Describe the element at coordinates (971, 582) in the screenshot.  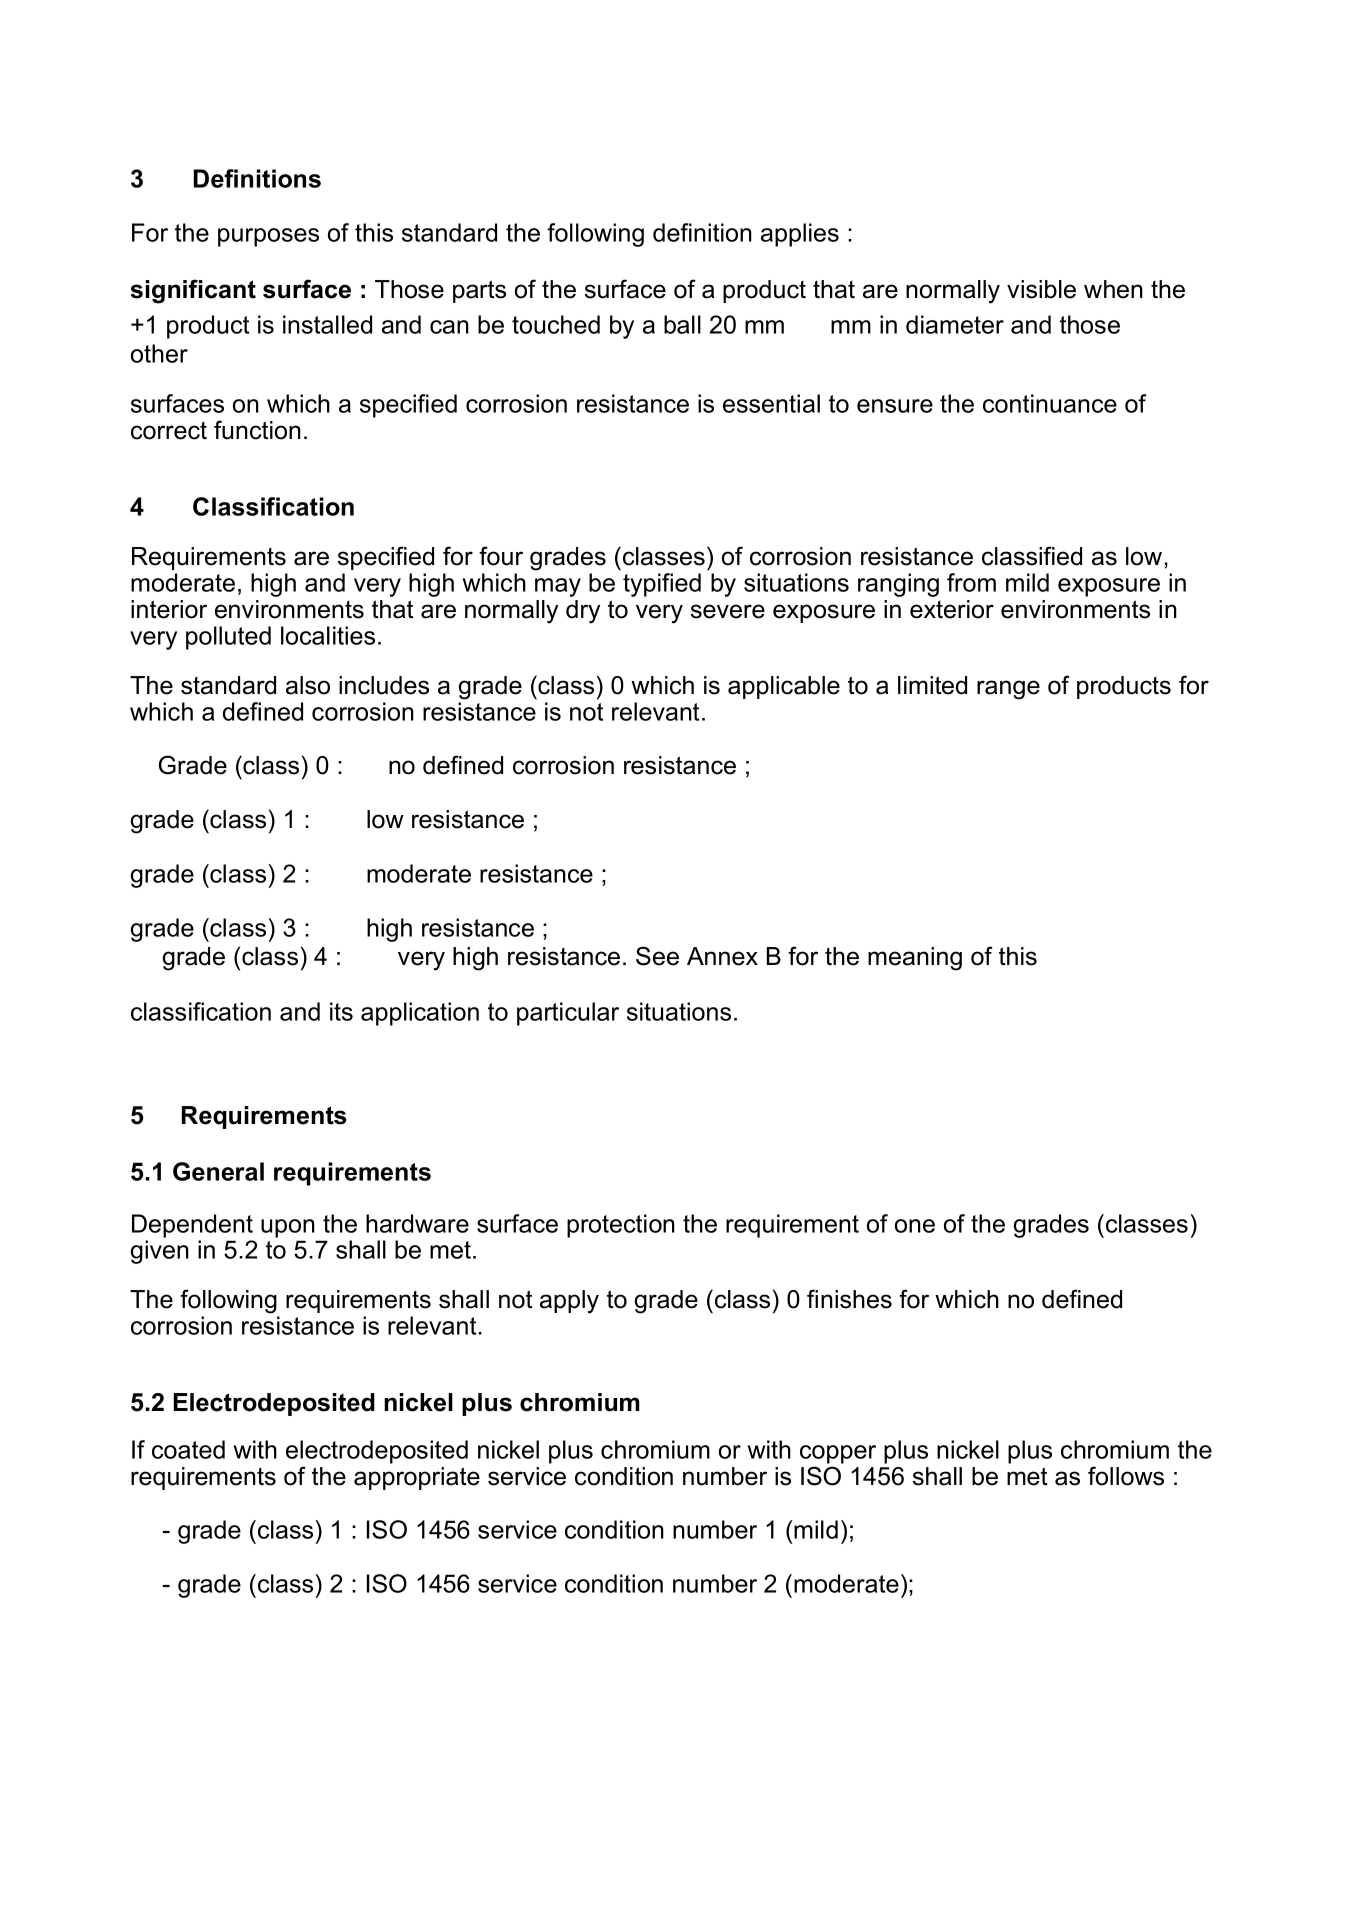
I see `from` at that location.
